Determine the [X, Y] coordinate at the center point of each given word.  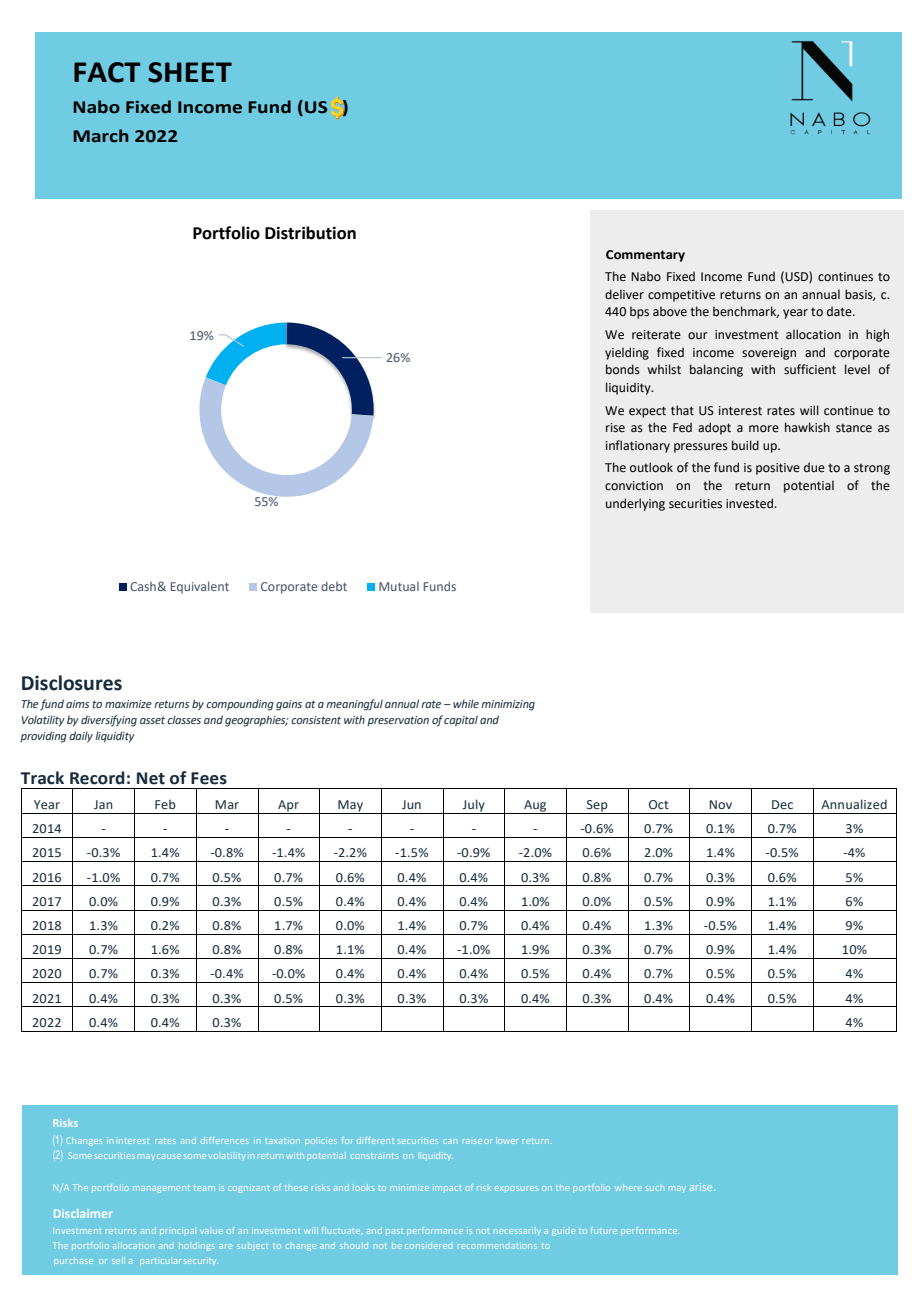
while [466, 703]
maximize [128, 704]
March [101, 136]
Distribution [310, 233]
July [473, 806]
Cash [144, 586]
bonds [623, 369]
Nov [720, 804]
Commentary [645, 256]
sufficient [810, 369]
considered [428, 1246]
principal [177, 1230]
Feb [165, 804]
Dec [782, 804]
